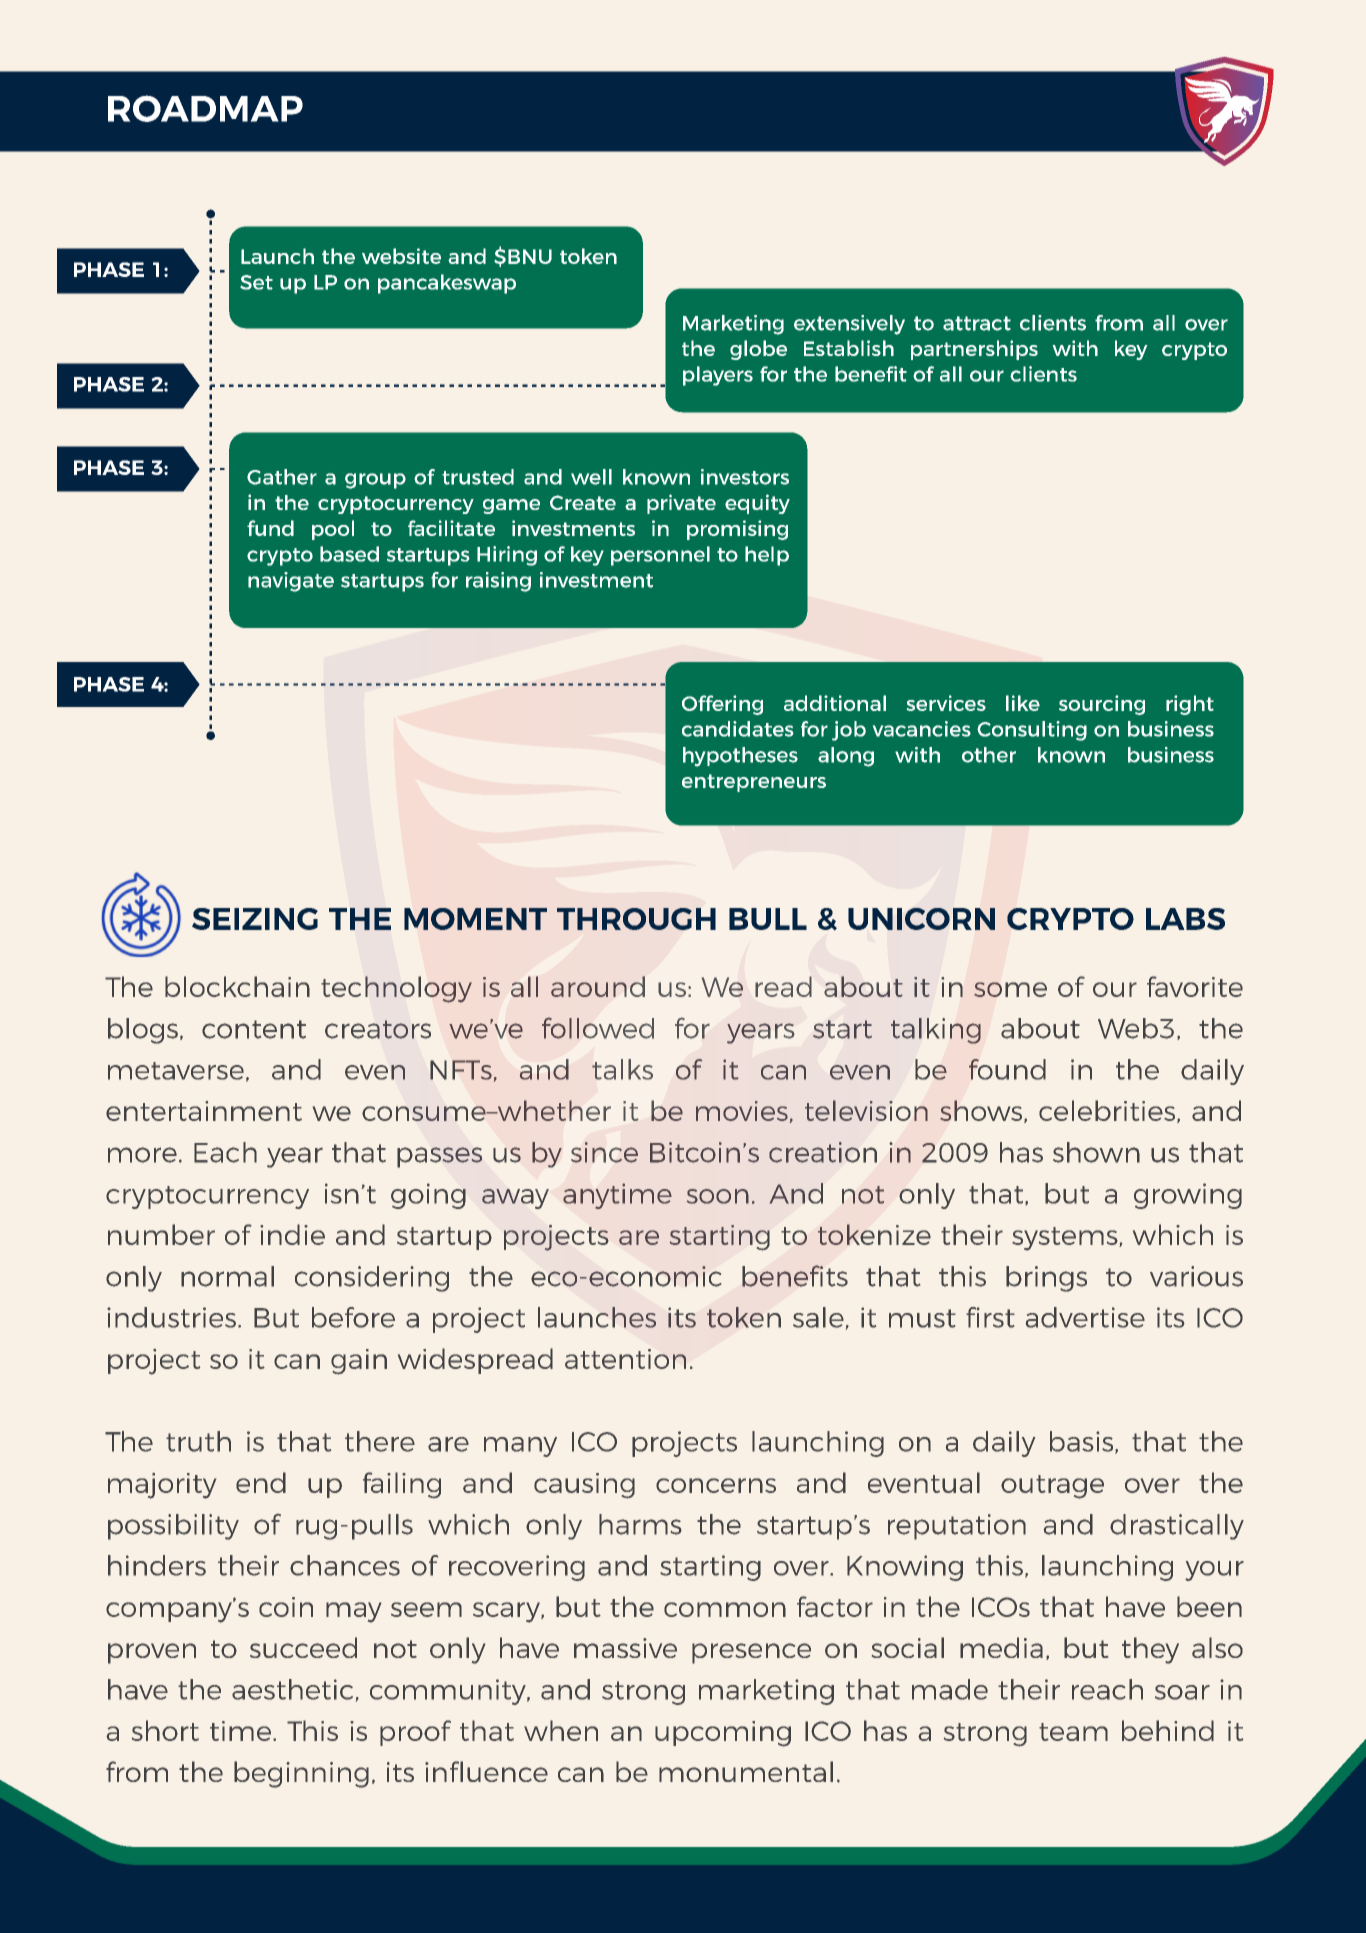  What do you see at coordinates (722, 705) in the screenshot?
I see `Offering` at bounding box center [722, 705].
